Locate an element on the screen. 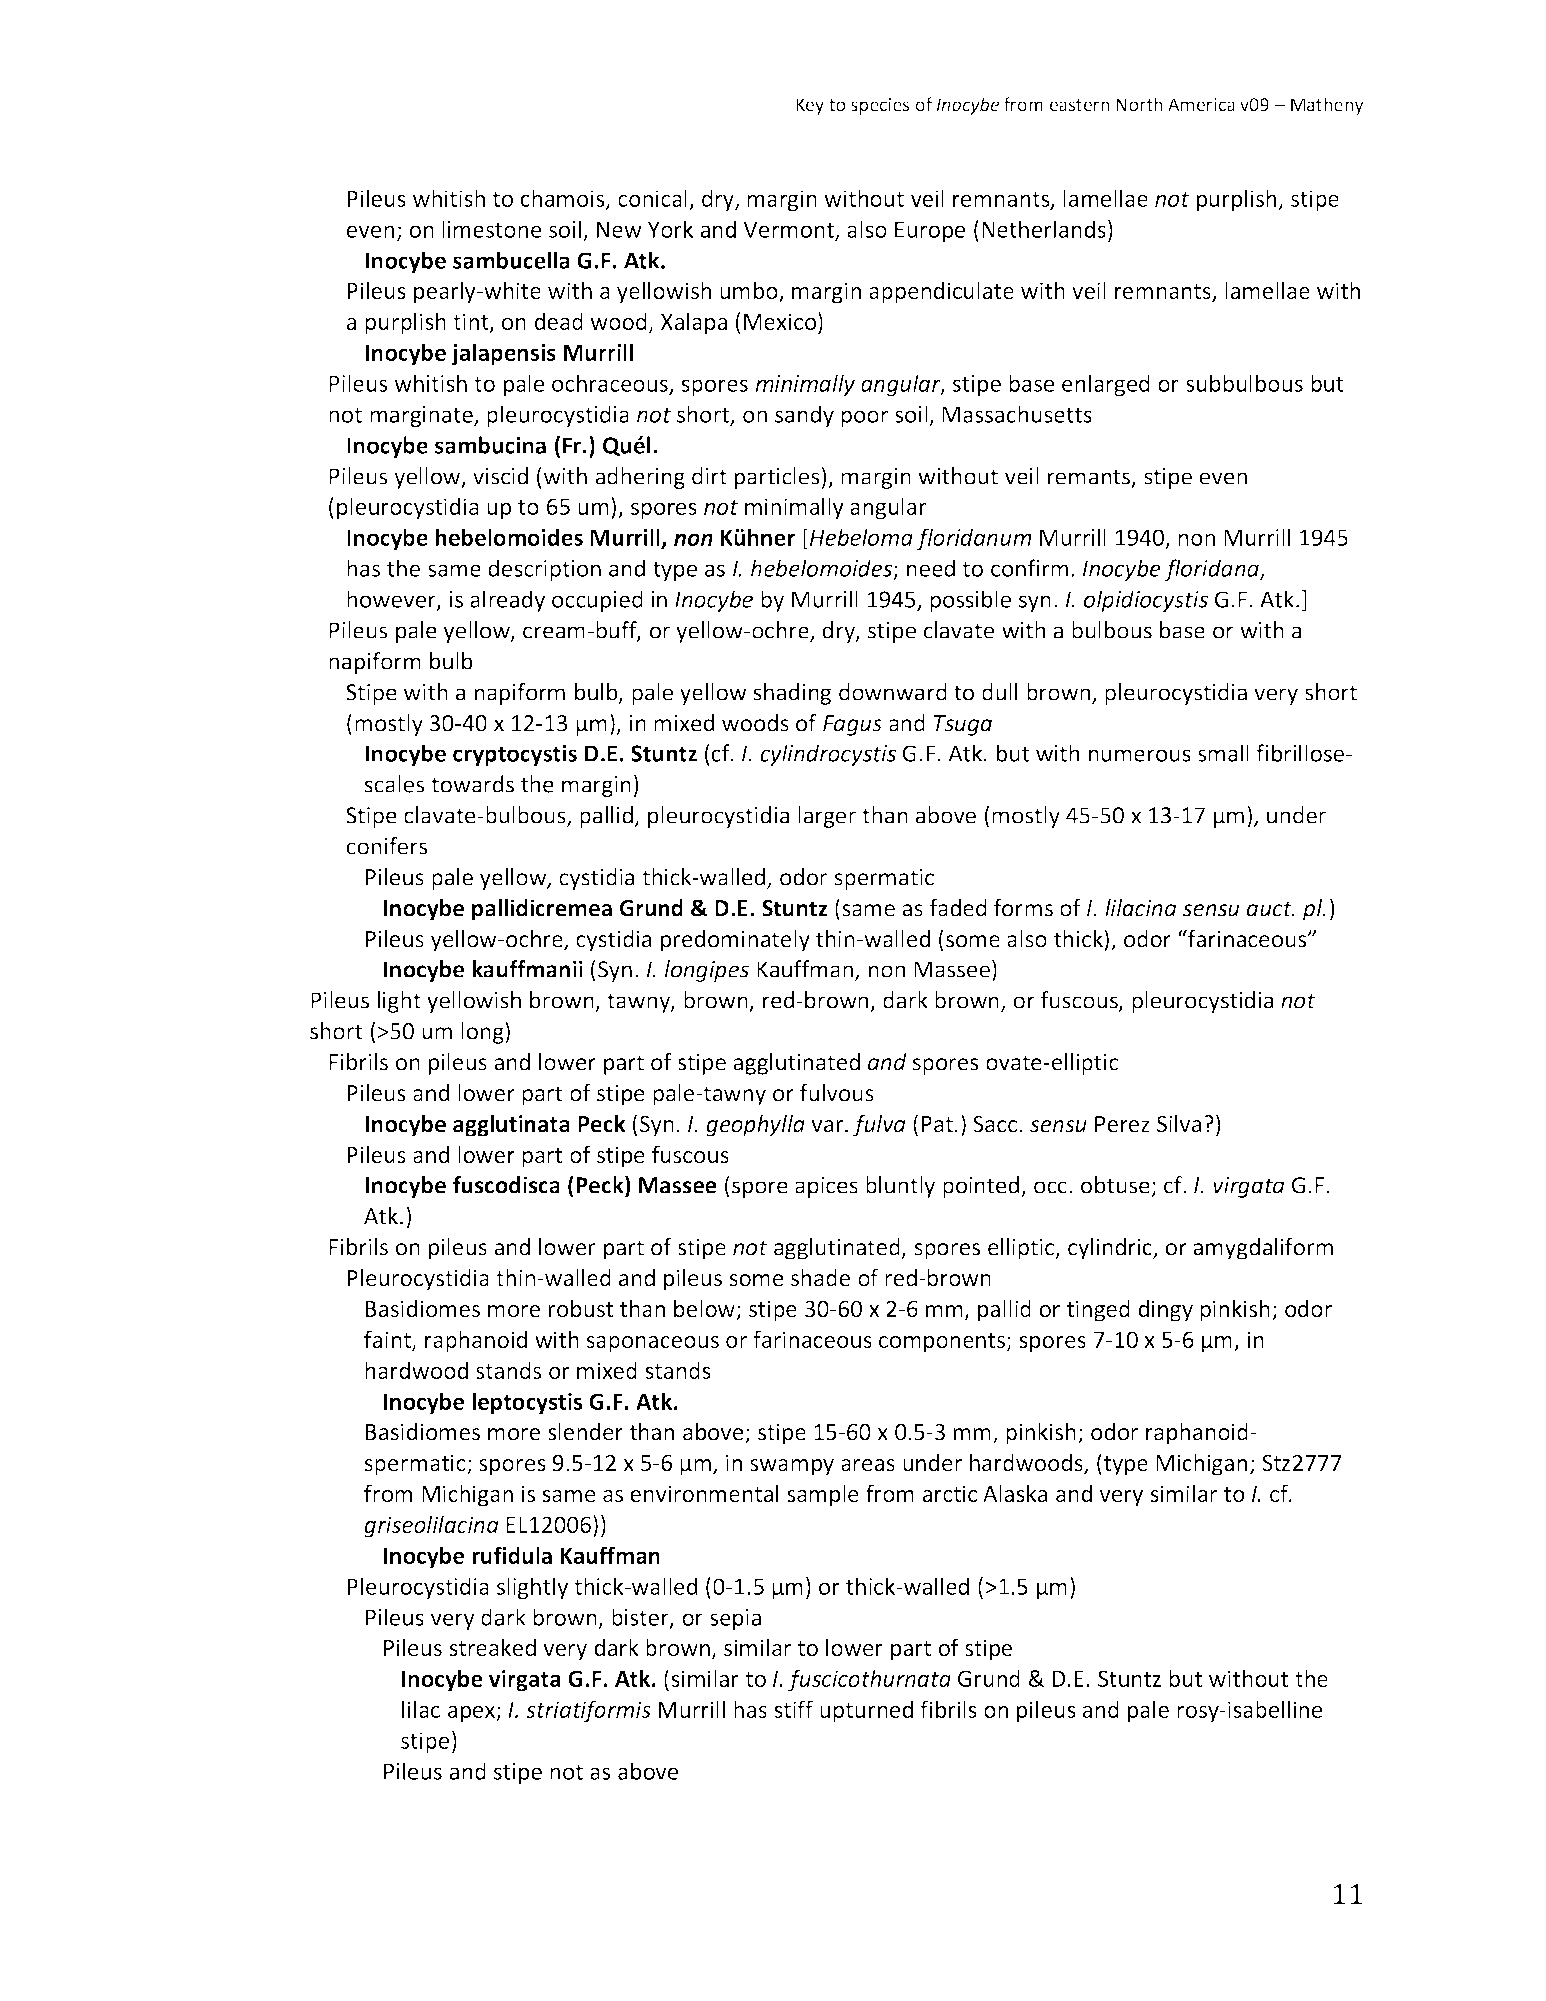  streaked is located at coordinates (492, 1647).
